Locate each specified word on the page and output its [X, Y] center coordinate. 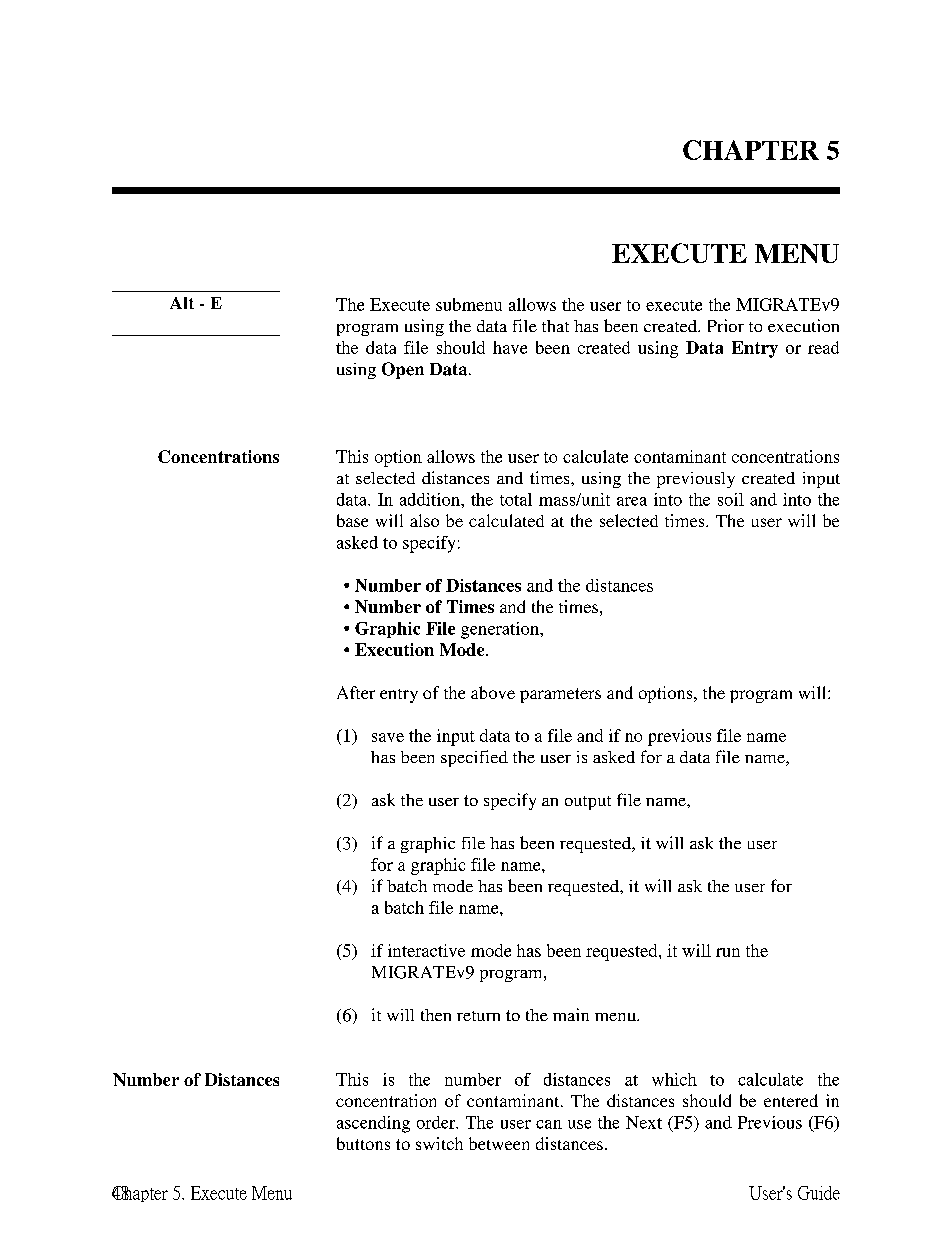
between [499, 1143]
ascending [373, 1124]
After [356, 692]
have [510, 347]
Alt [182, 303]
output [588, 803]
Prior [726, 325]
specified [474, 758]
